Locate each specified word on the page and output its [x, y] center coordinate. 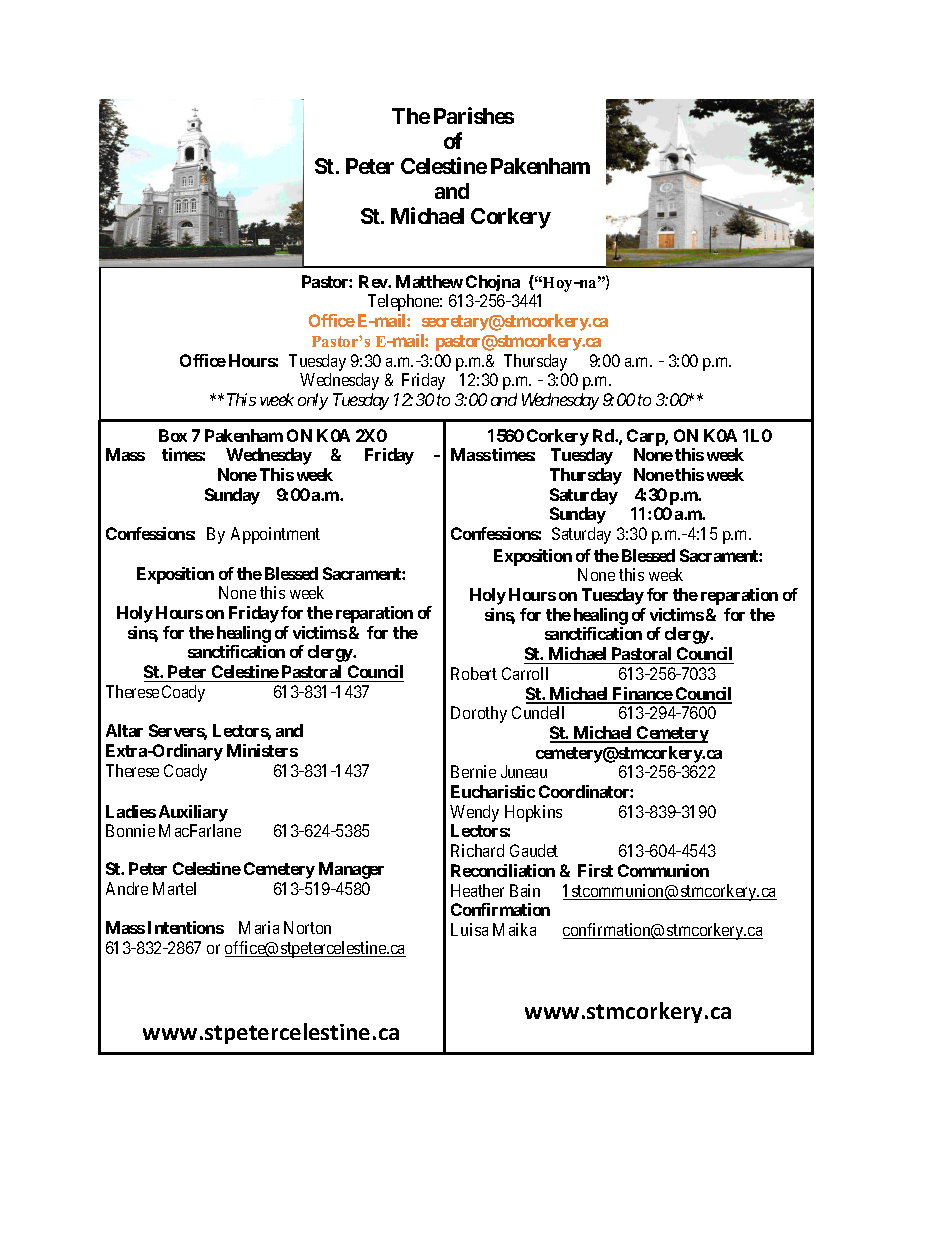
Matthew [429, 281]
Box [173, 435]
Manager [351, 870]
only [313, 401]
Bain [525, 890]
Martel [174, 888]
